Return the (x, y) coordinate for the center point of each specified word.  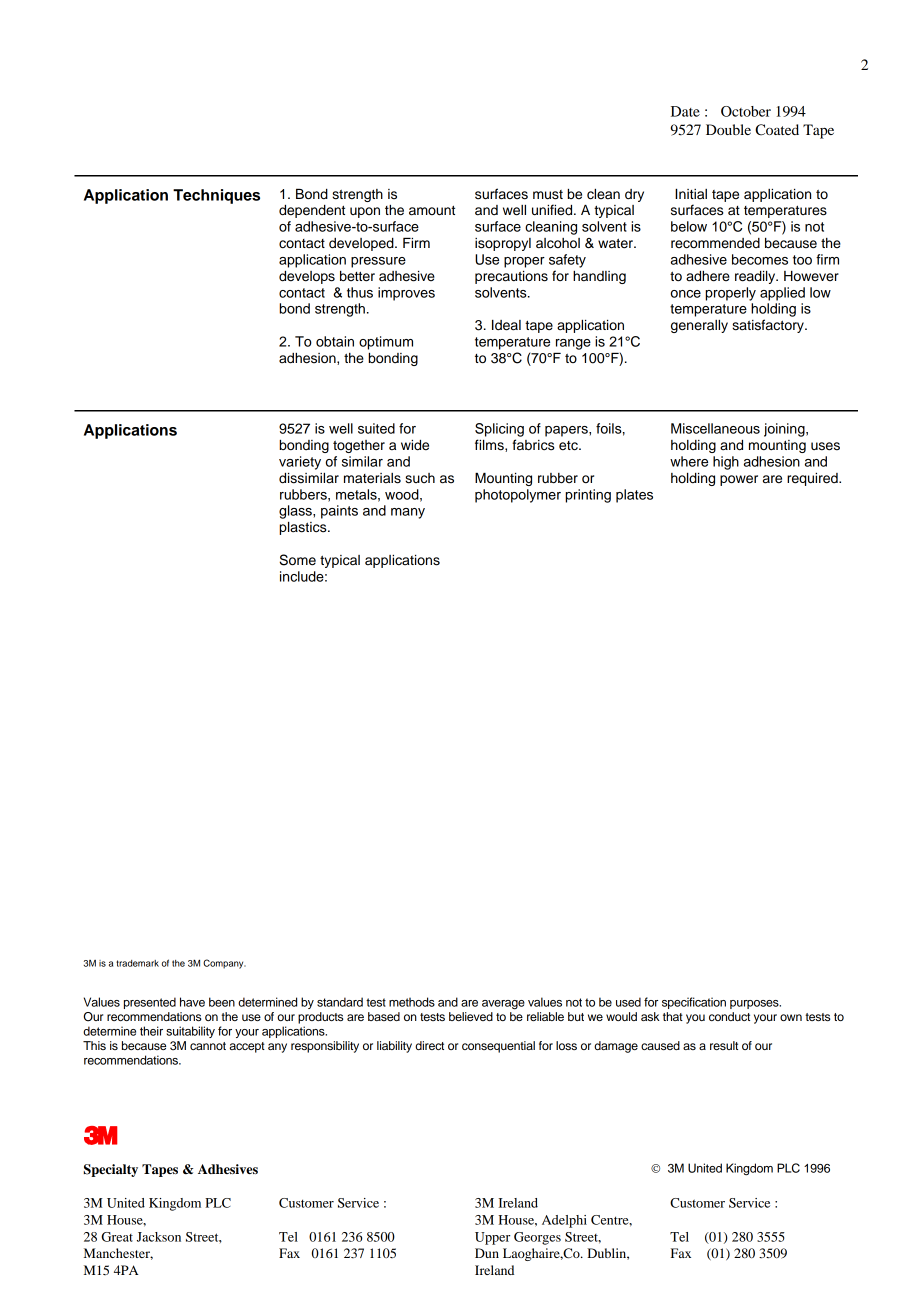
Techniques (216, 196)
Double (728, 129)
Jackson (159, 1237)
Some (297, 560)
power (739, 480)
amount (432, 210)
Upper (492, 1238)
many (408, 513)
